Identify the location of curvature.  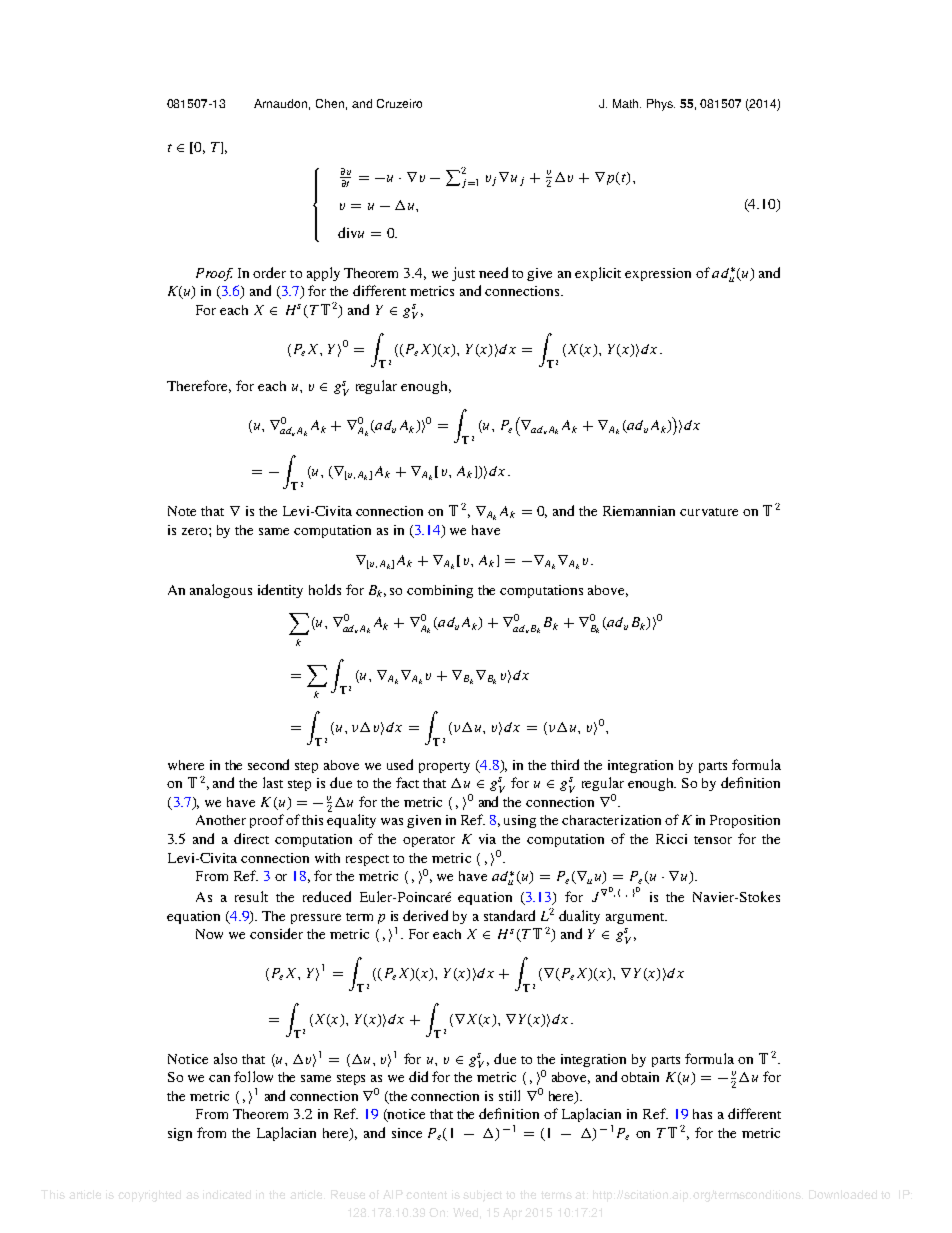
(709, 512).
